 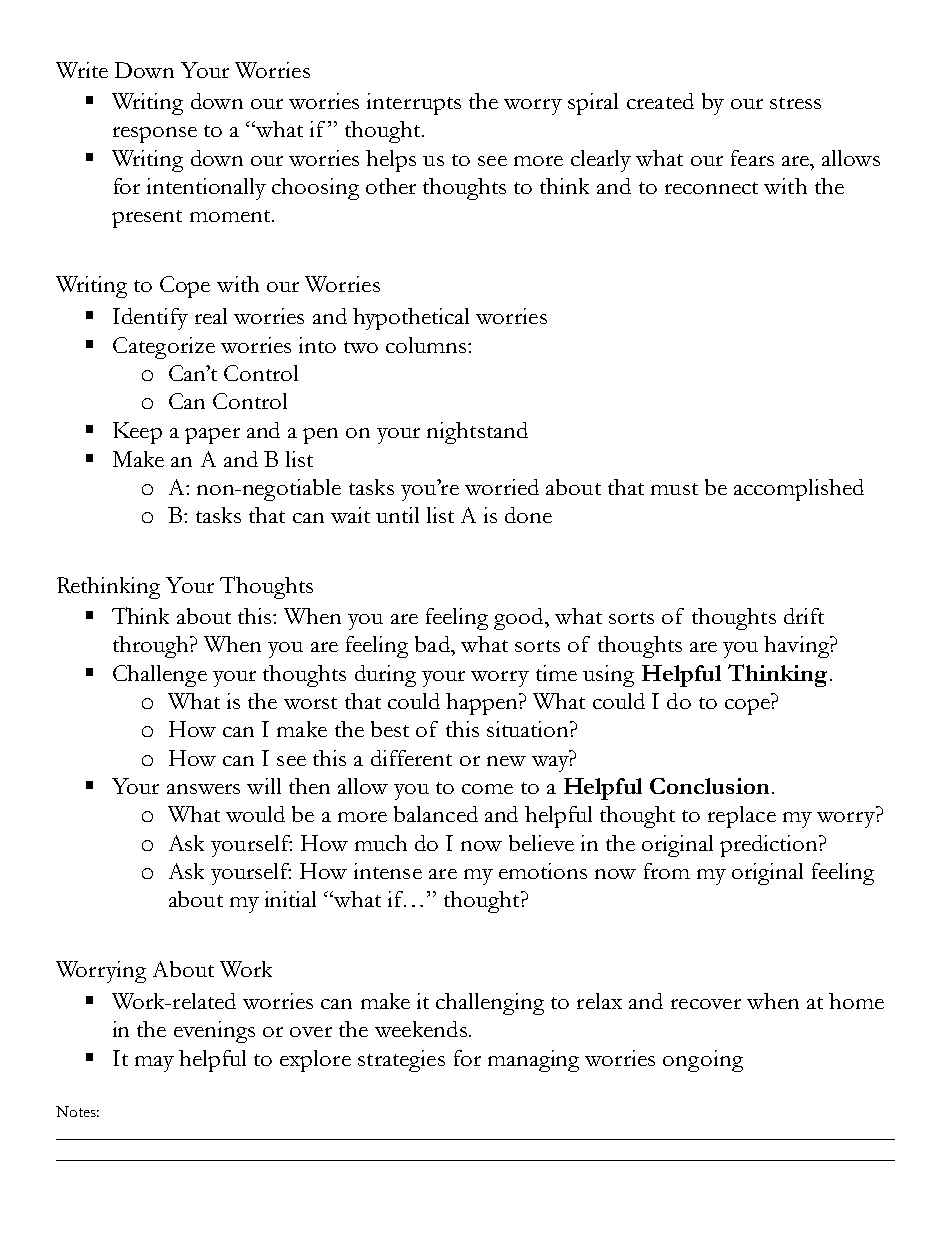 What do you see at coordinates (477, 433) in the document?
I see `nightstand` at bounding box center [477, 433].
